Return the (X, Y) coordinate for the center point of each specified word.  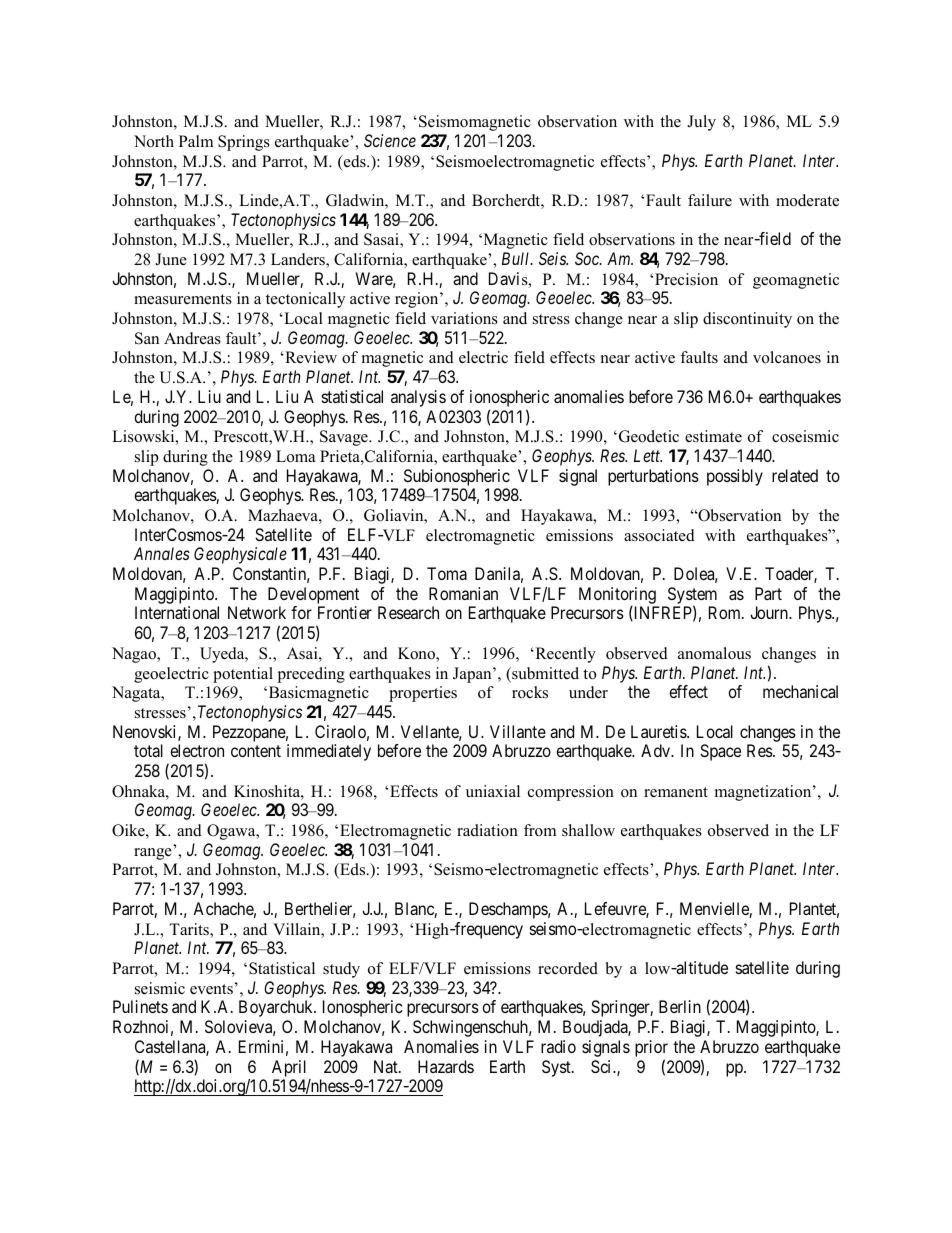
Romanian (463, 593)
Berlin (680, 1006)
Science (390, 140)
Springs (244, 143)
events (211, 989)
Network (257, 612)
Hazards (446, 1066)
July (701, 123)
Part (768, 593)
